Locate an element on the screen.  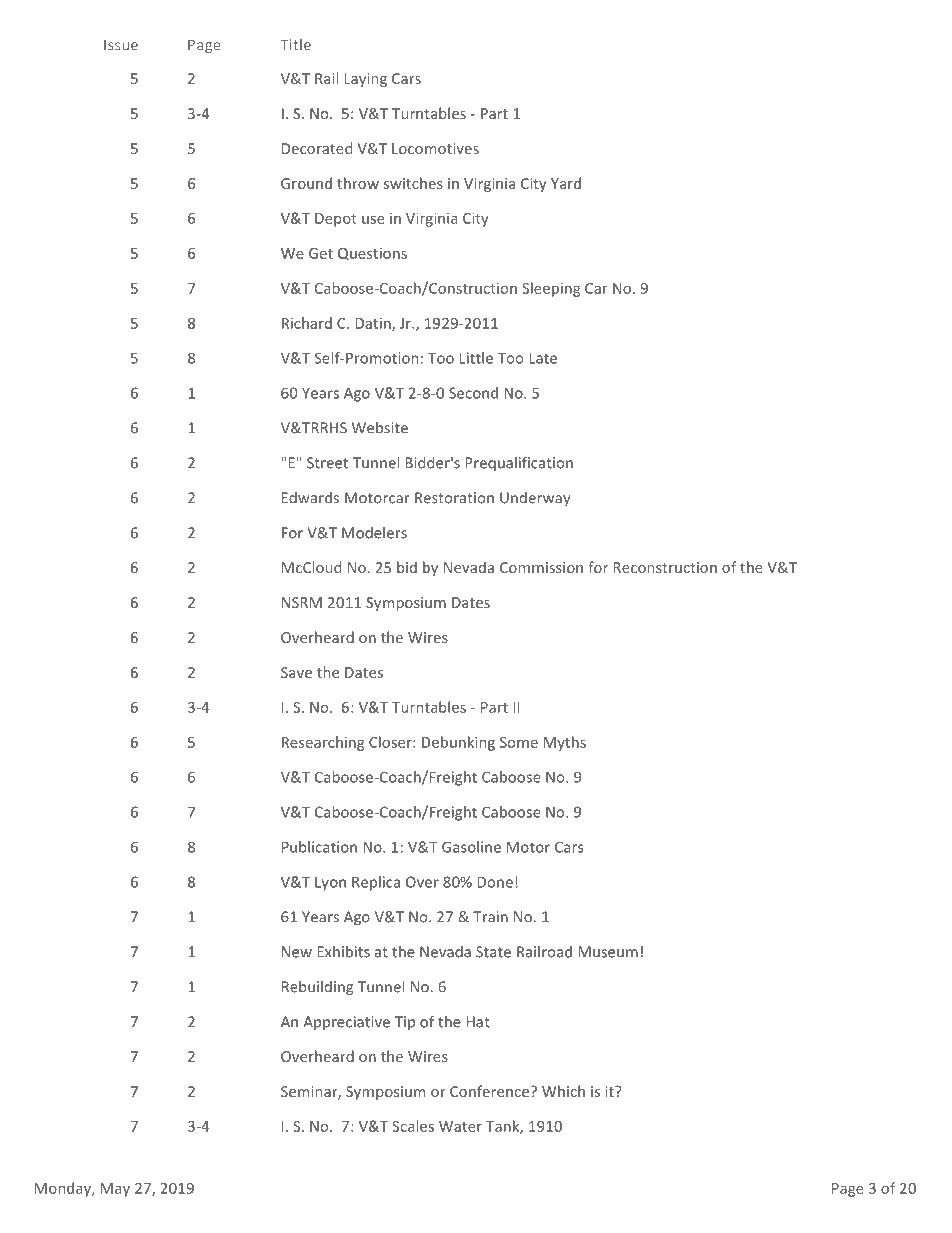
Laying is located at coordinates (365, 80).
